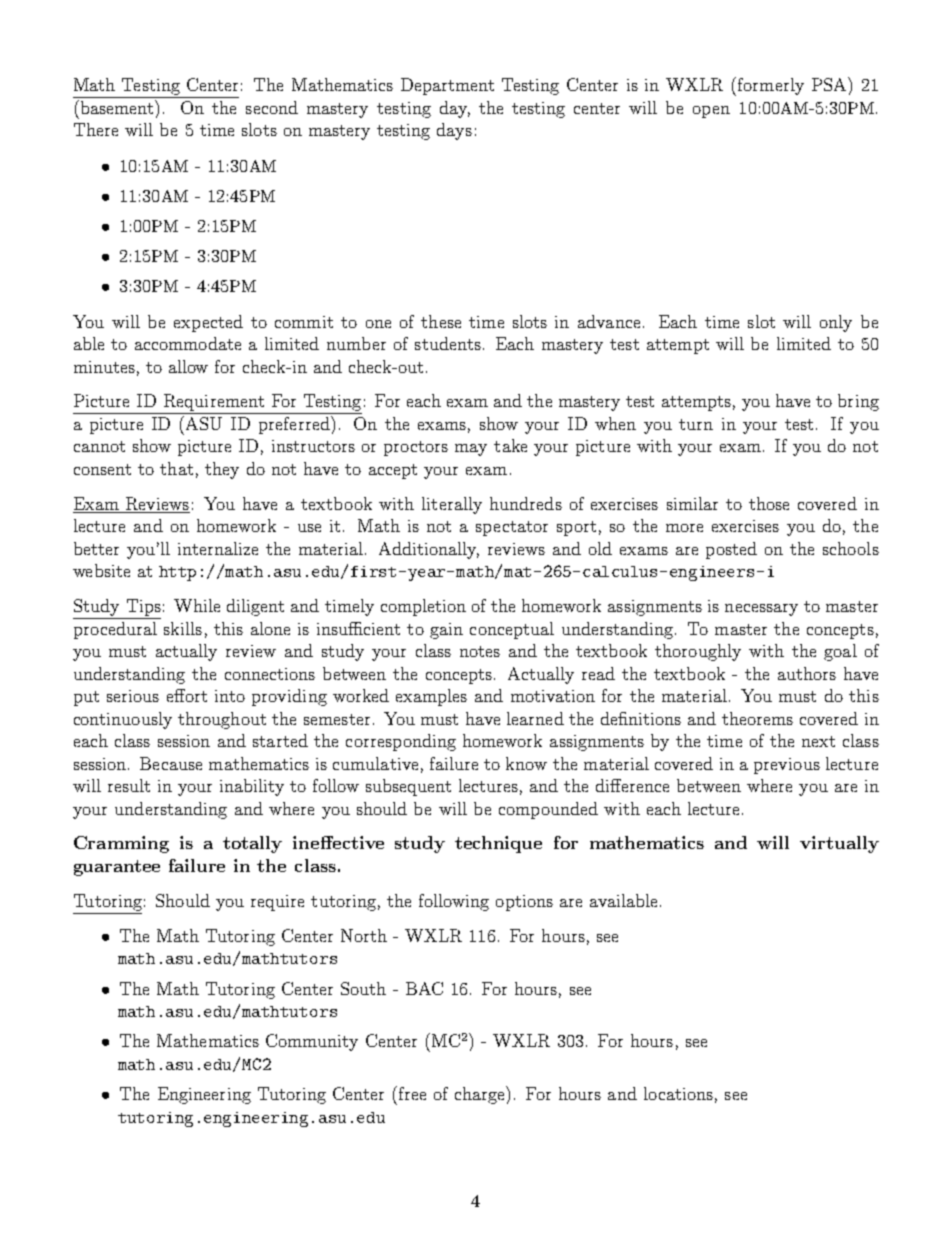 The width and height of the image is (952, 1233). What do you see at coordinates (454, 131) in the image?
I see `days` at bounding box center [454, 131].
